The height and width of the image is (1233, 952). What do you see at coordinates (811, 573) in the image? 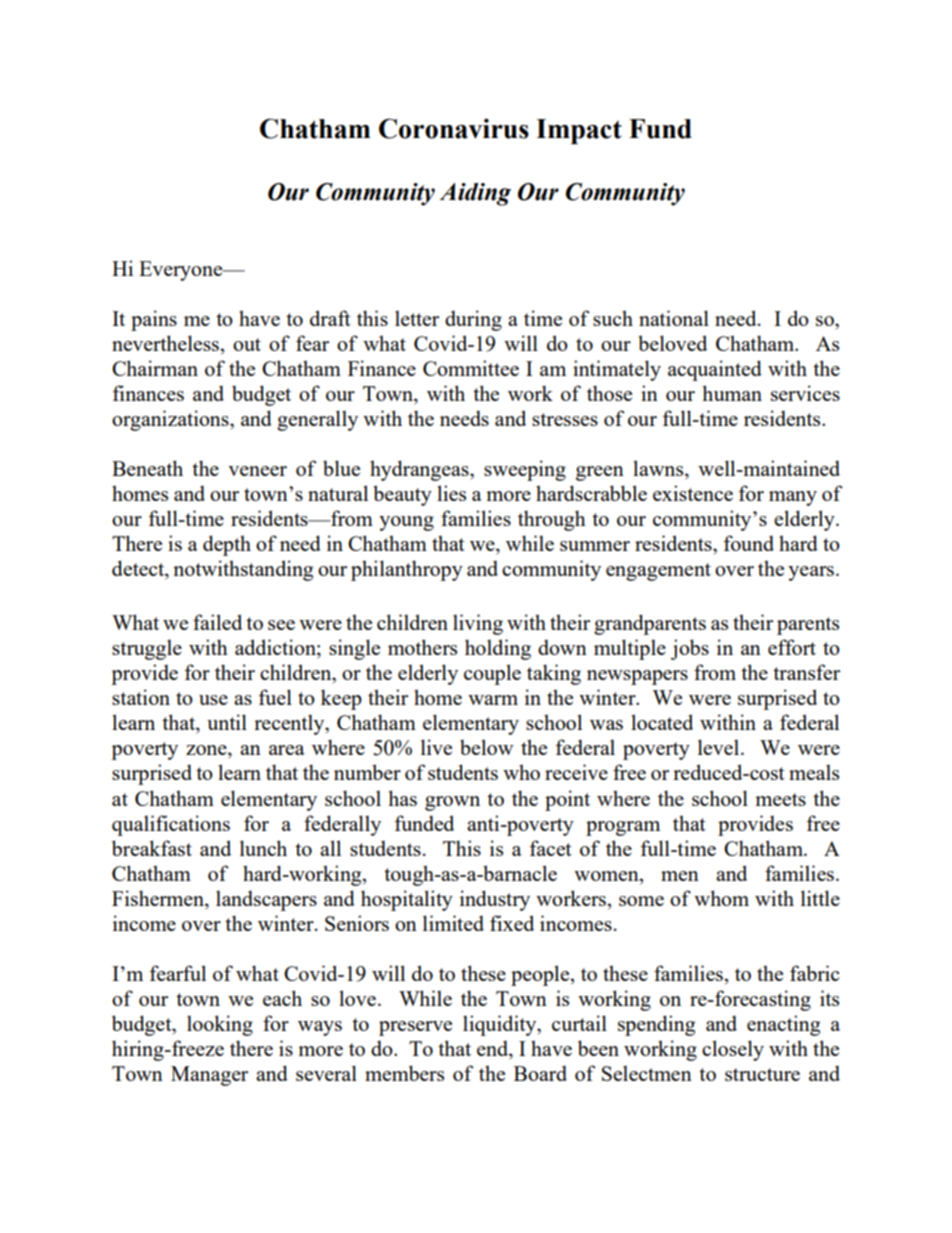
I see `years` at bounding box center [811, 573].
